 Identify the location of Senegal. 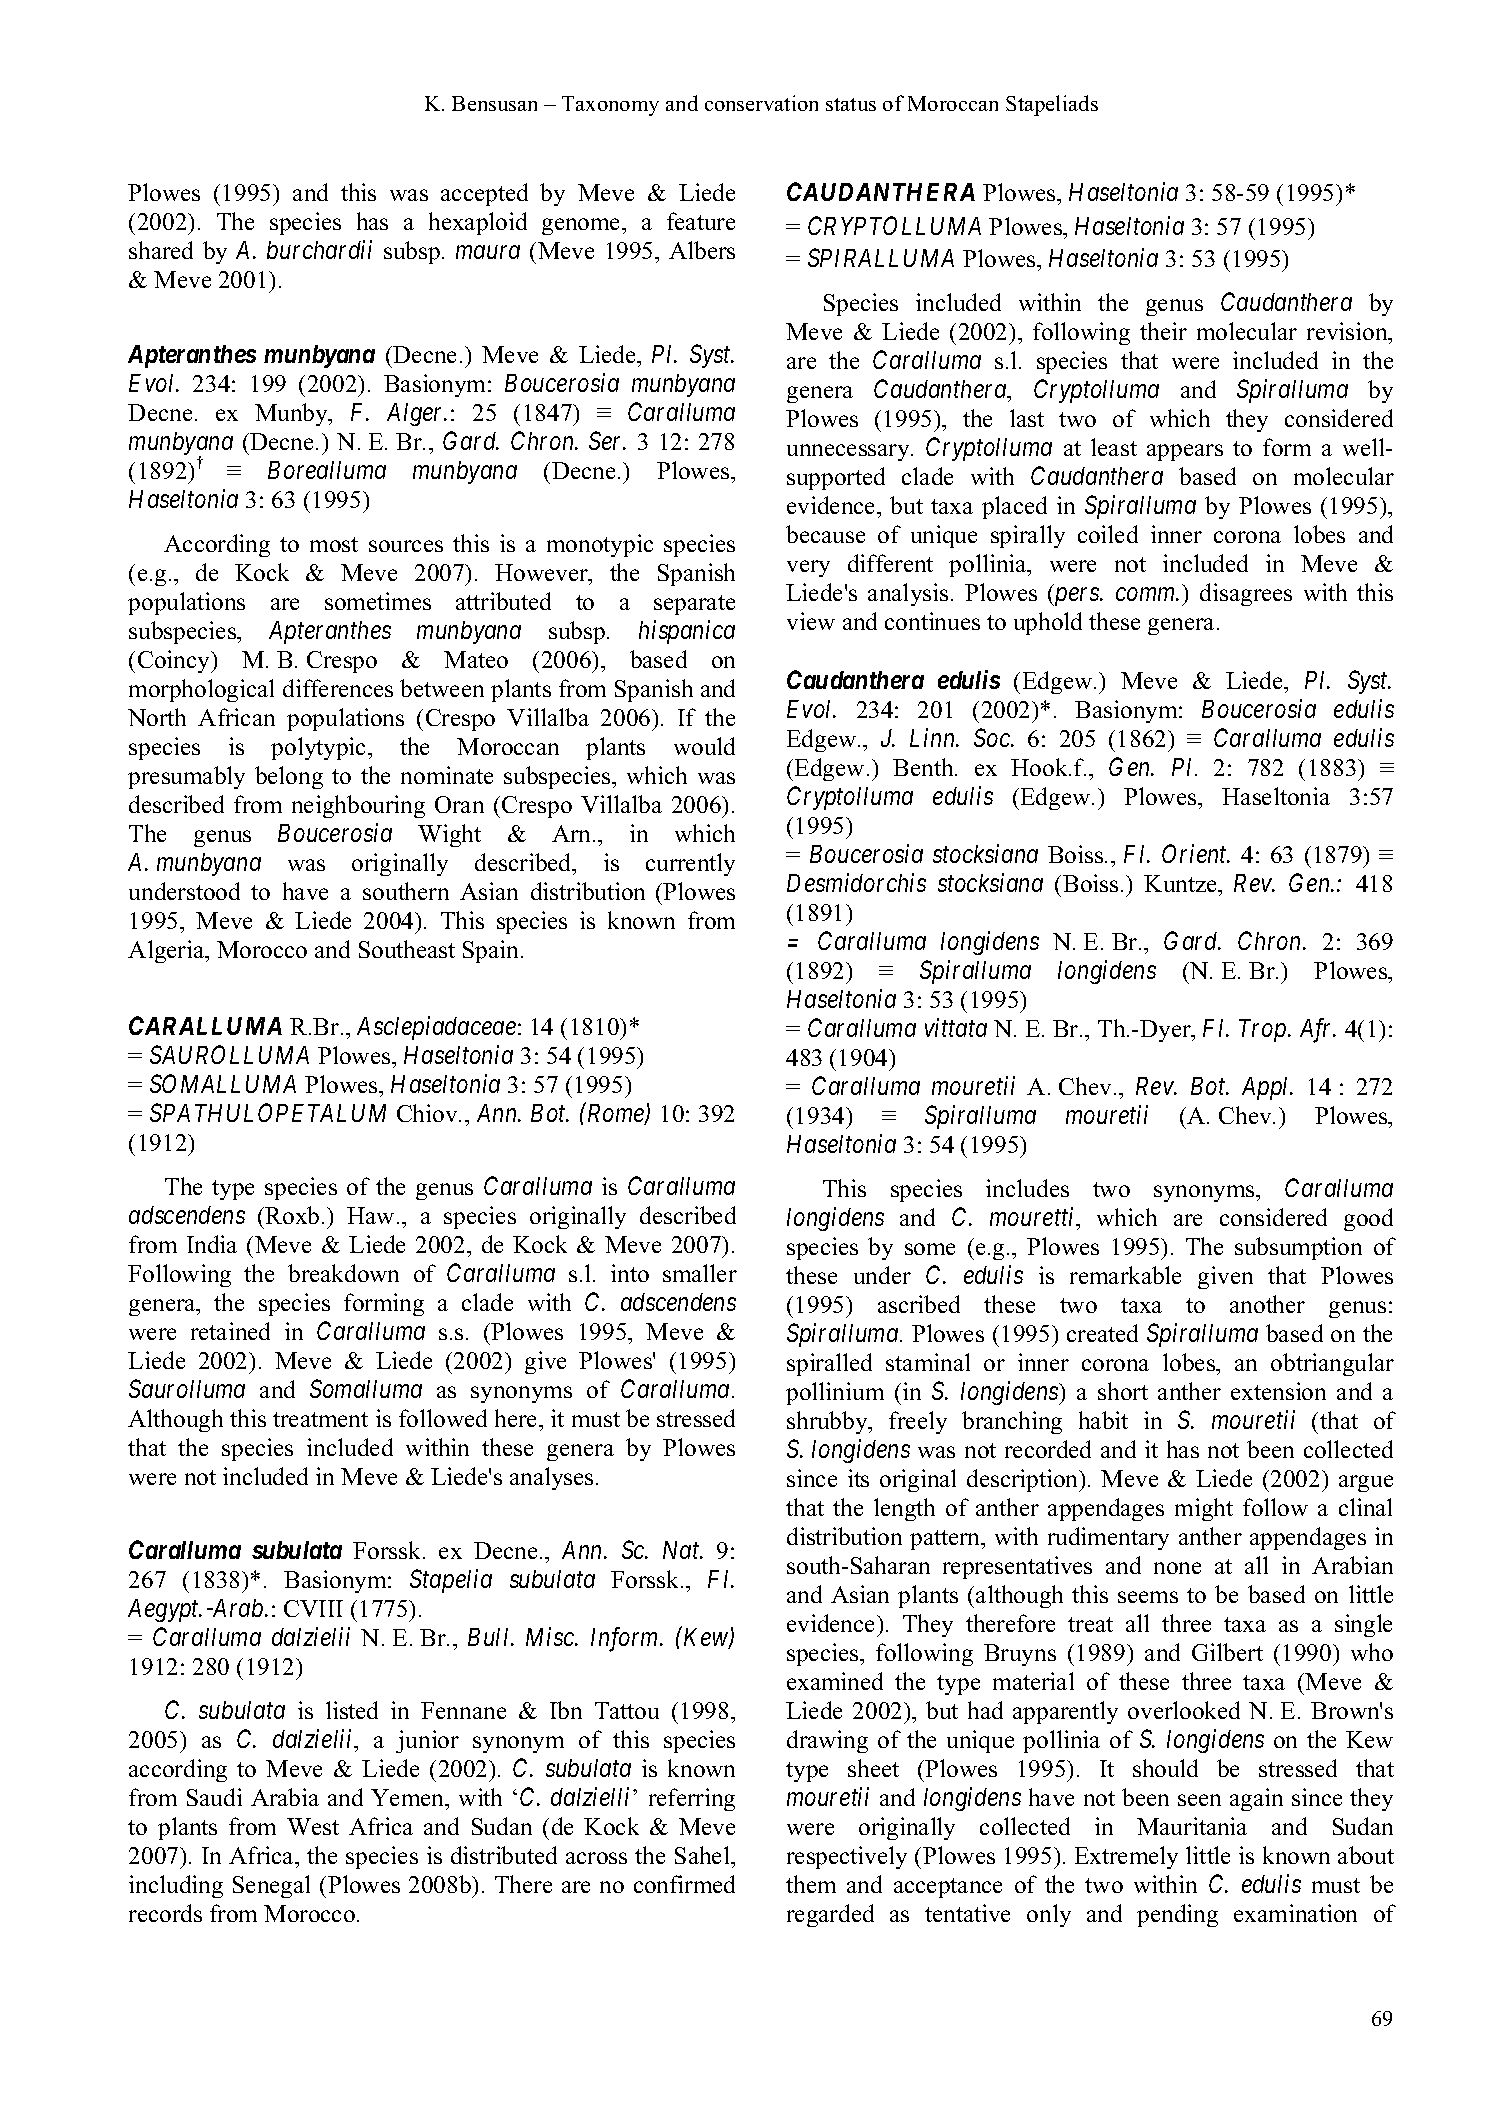
(271, 1886).
